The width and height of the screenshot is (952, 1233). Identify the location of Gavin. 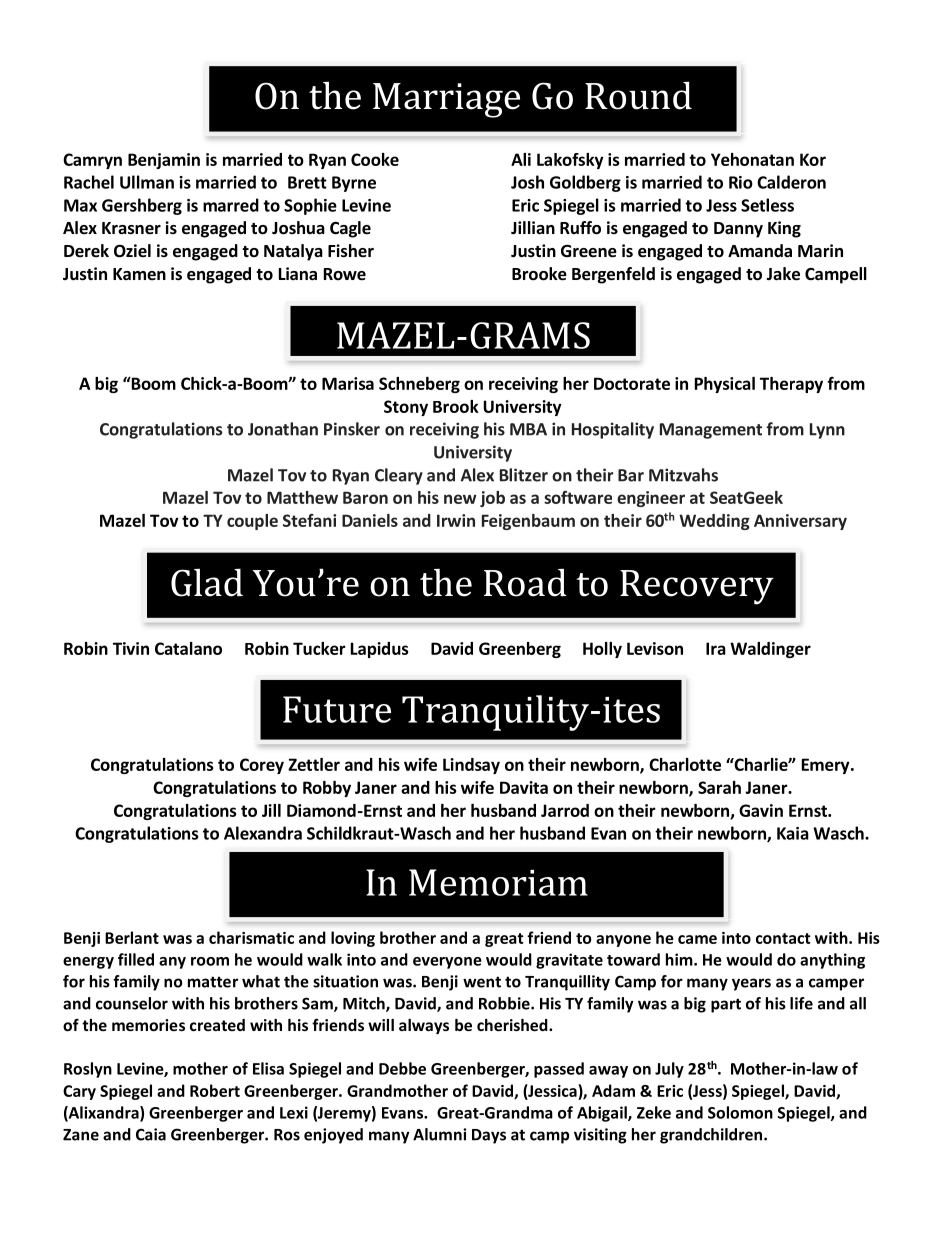
(761, 810).
